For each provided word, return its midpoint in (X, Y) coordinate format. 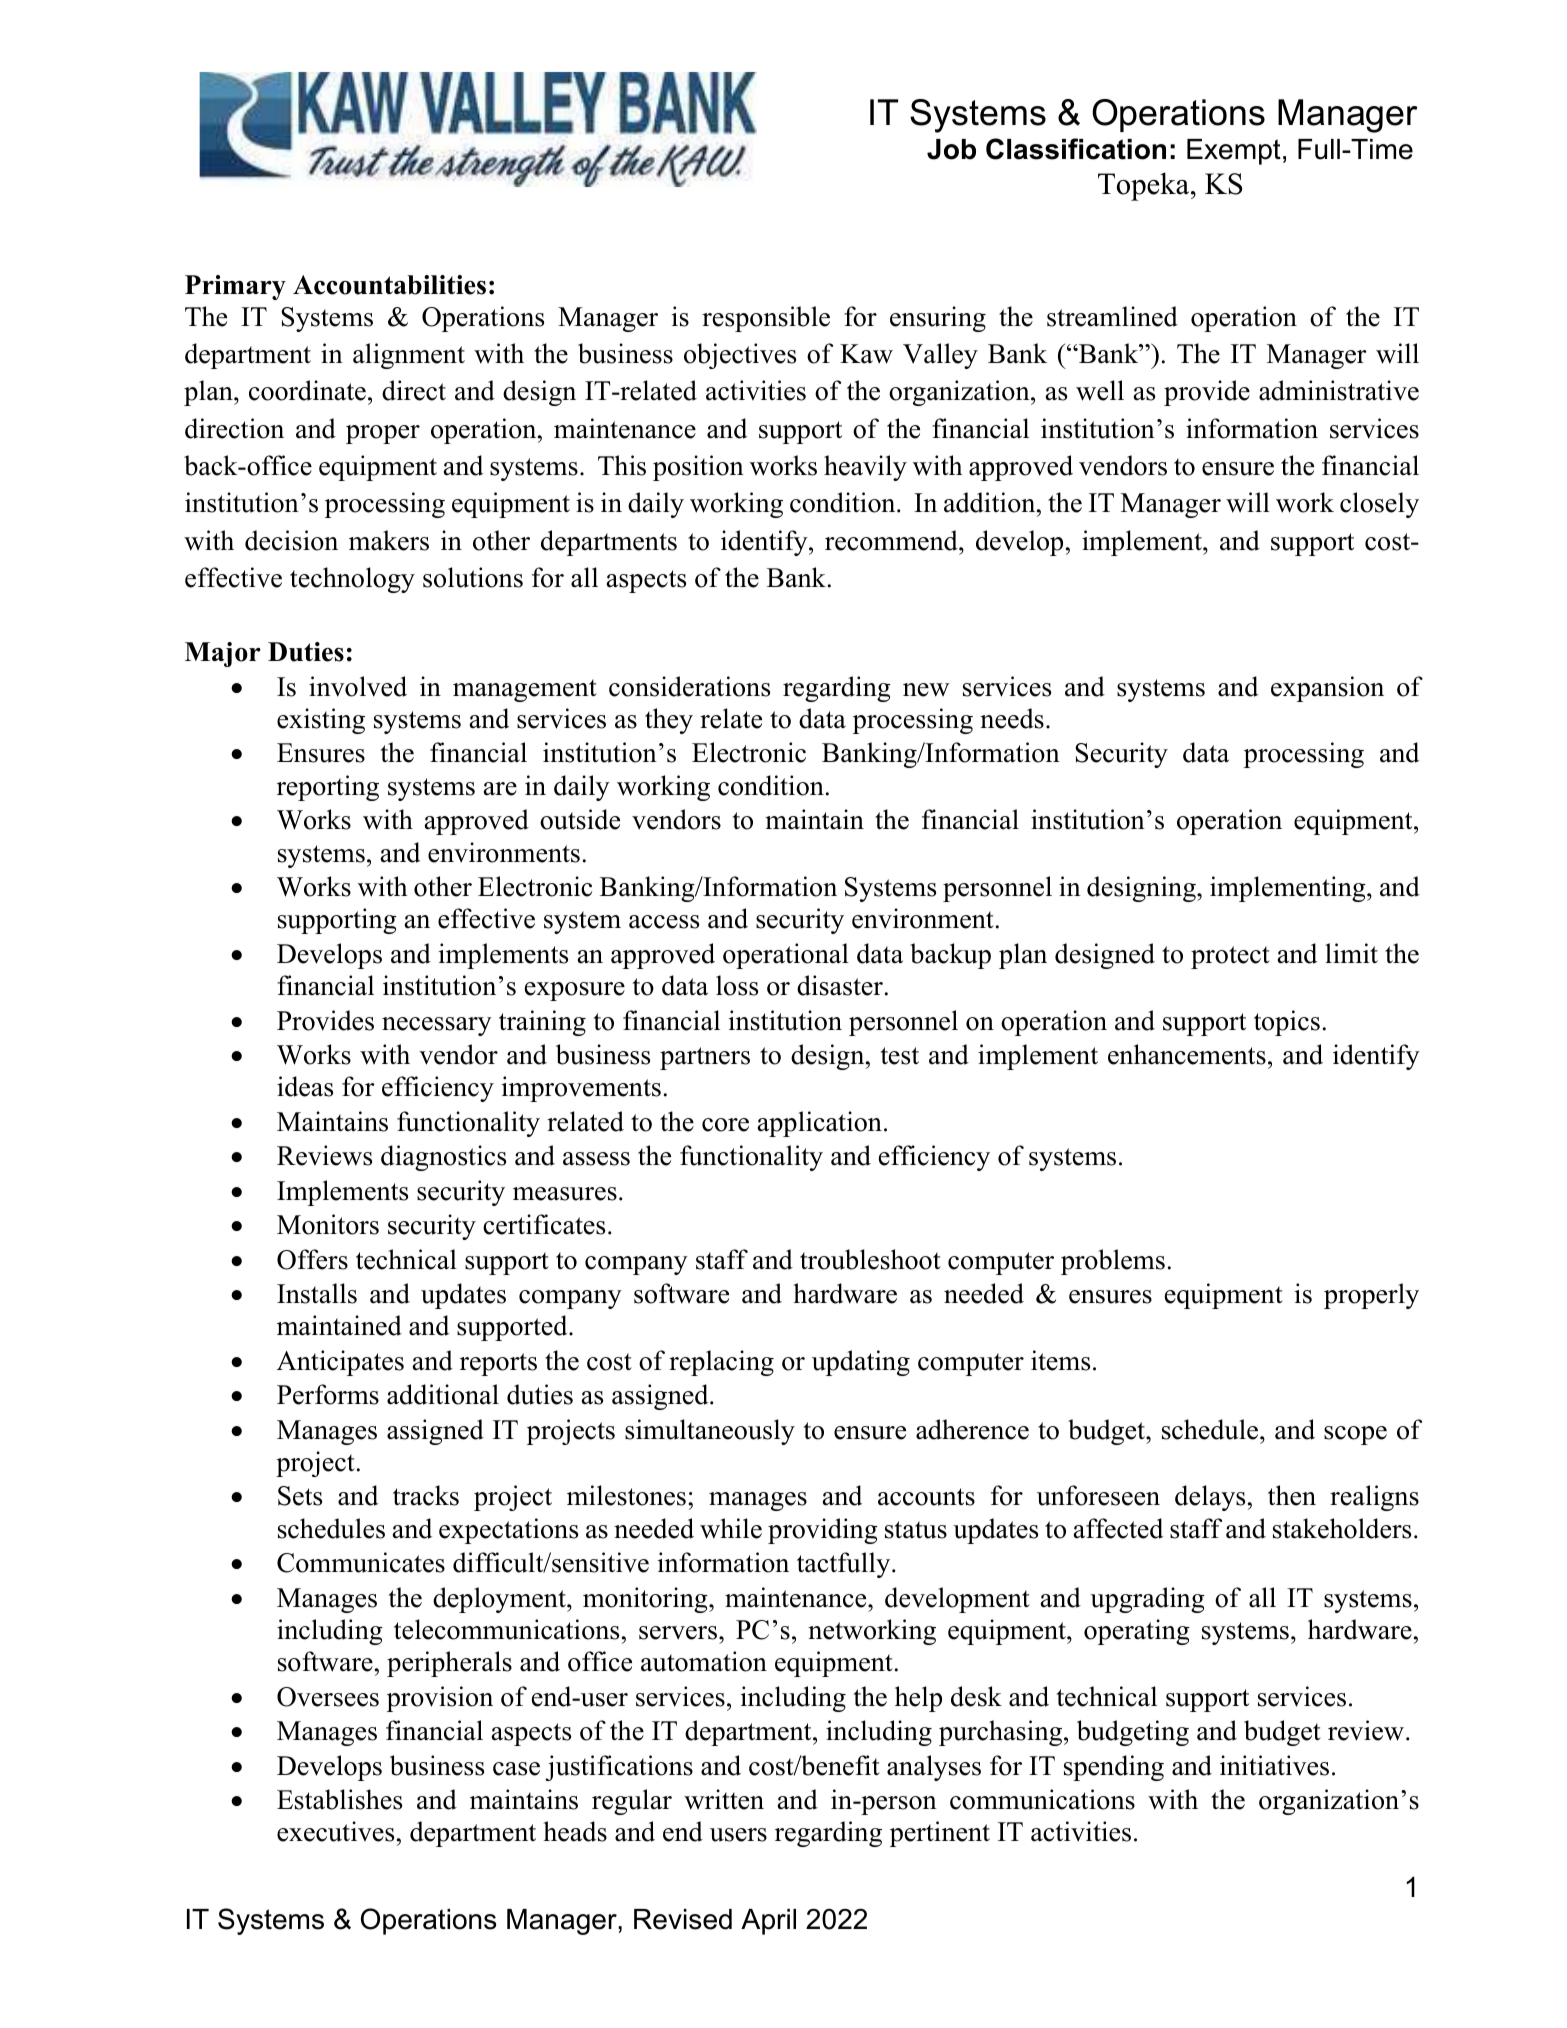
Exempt (1234, 152)
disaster (840, 985)
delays (1210, 1498)
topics (1287, 1023)
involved (358, 686)
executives (335, 1831)
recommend (892, 540)
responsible (766, 319)
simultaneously (710, 1432)
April (768, 1922)
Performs (328, 1394)
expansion (1327, 689)
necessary (437, 1026)
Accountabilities (389, 285)
